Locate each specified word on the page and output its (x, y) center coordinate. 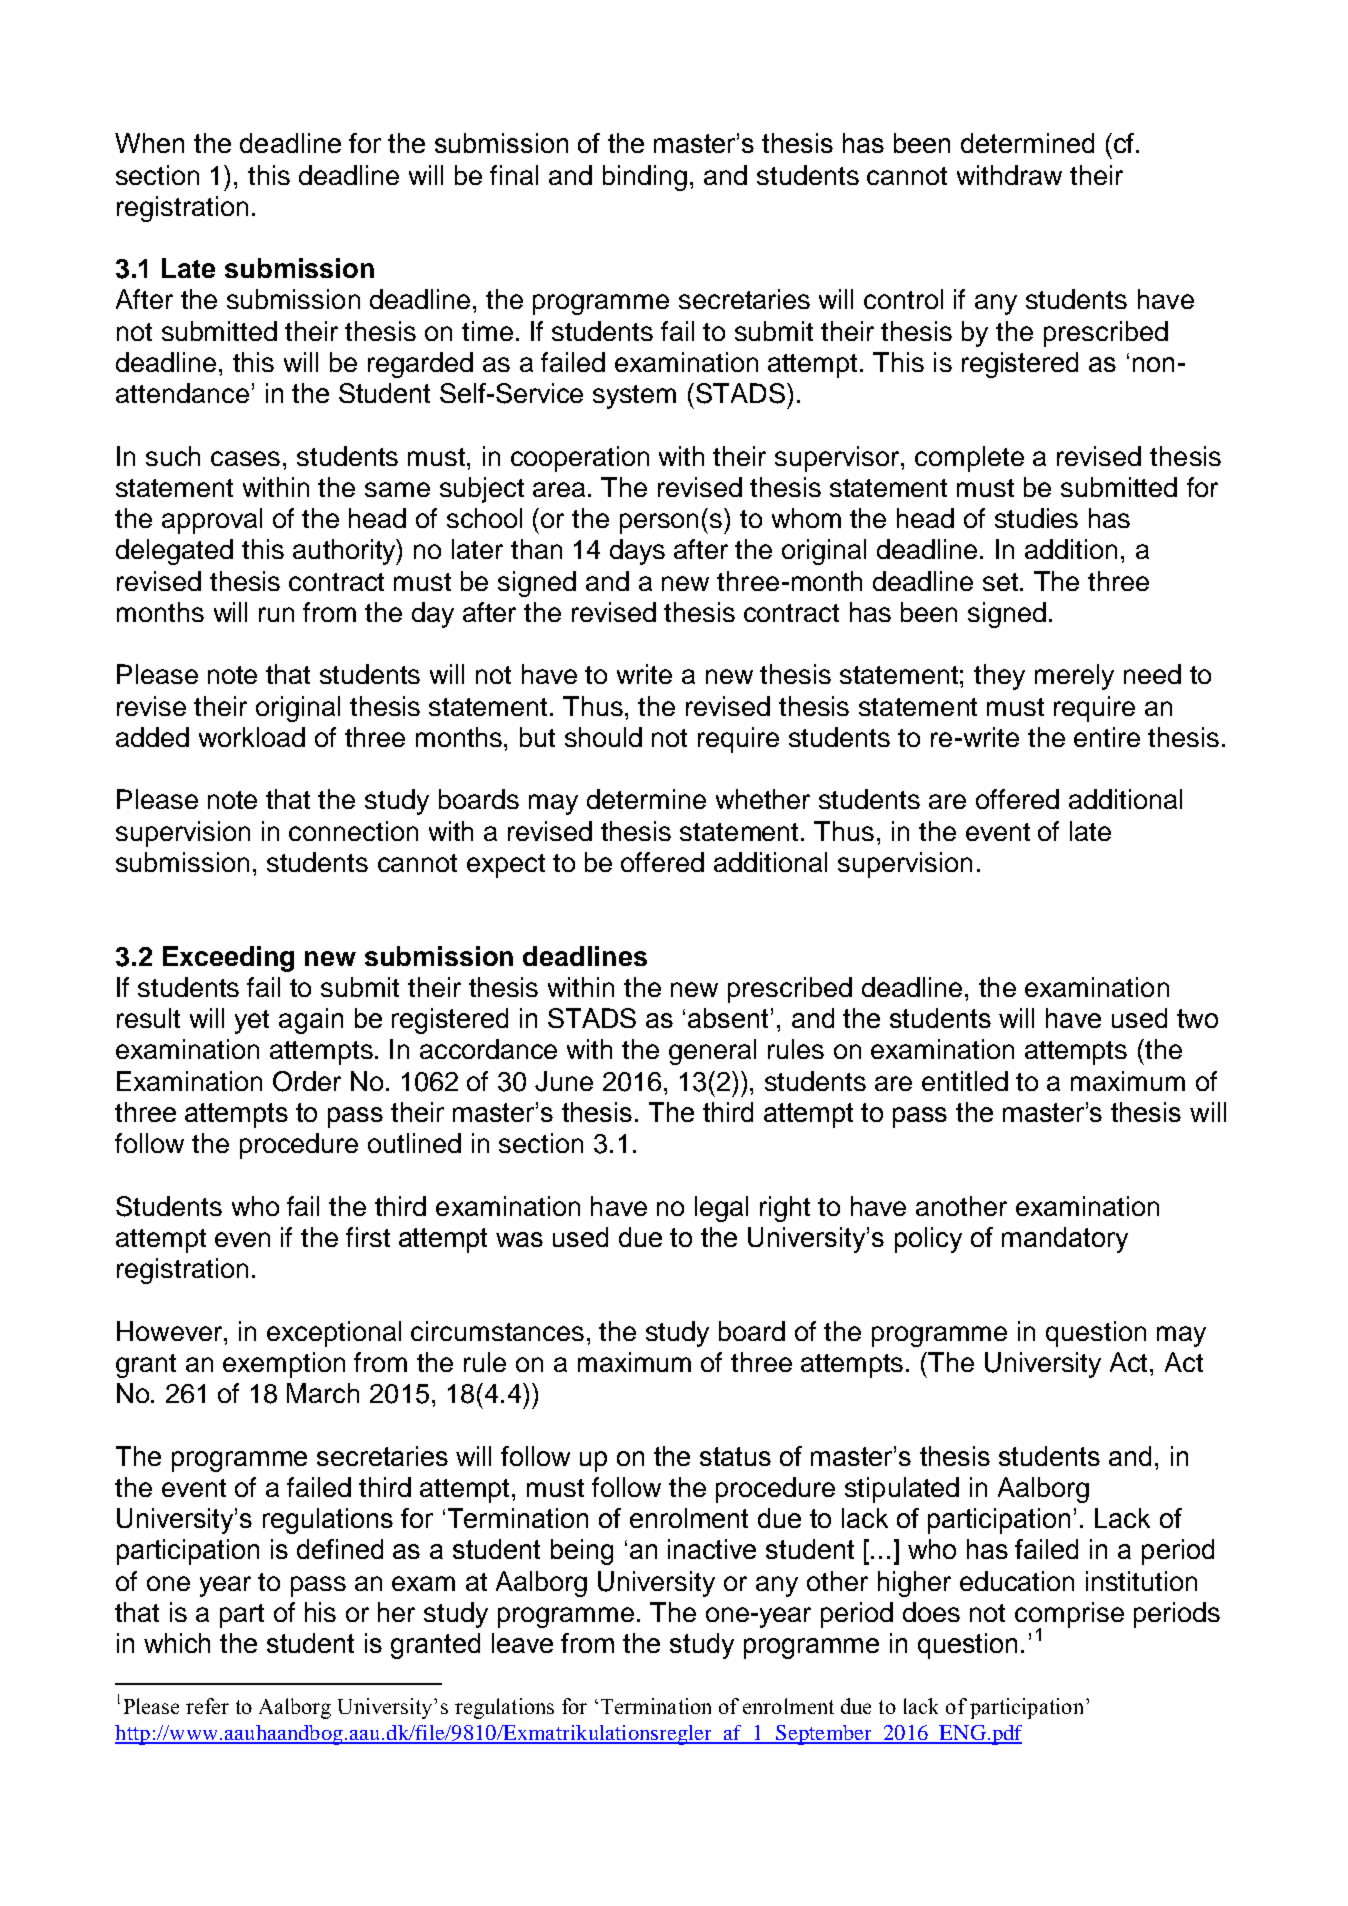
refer (207, 1706)
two (1197, 1018)
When (149, 143)
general (712, 1052)
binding (645, 178)
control (903, 299)
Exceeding (228, 959)
